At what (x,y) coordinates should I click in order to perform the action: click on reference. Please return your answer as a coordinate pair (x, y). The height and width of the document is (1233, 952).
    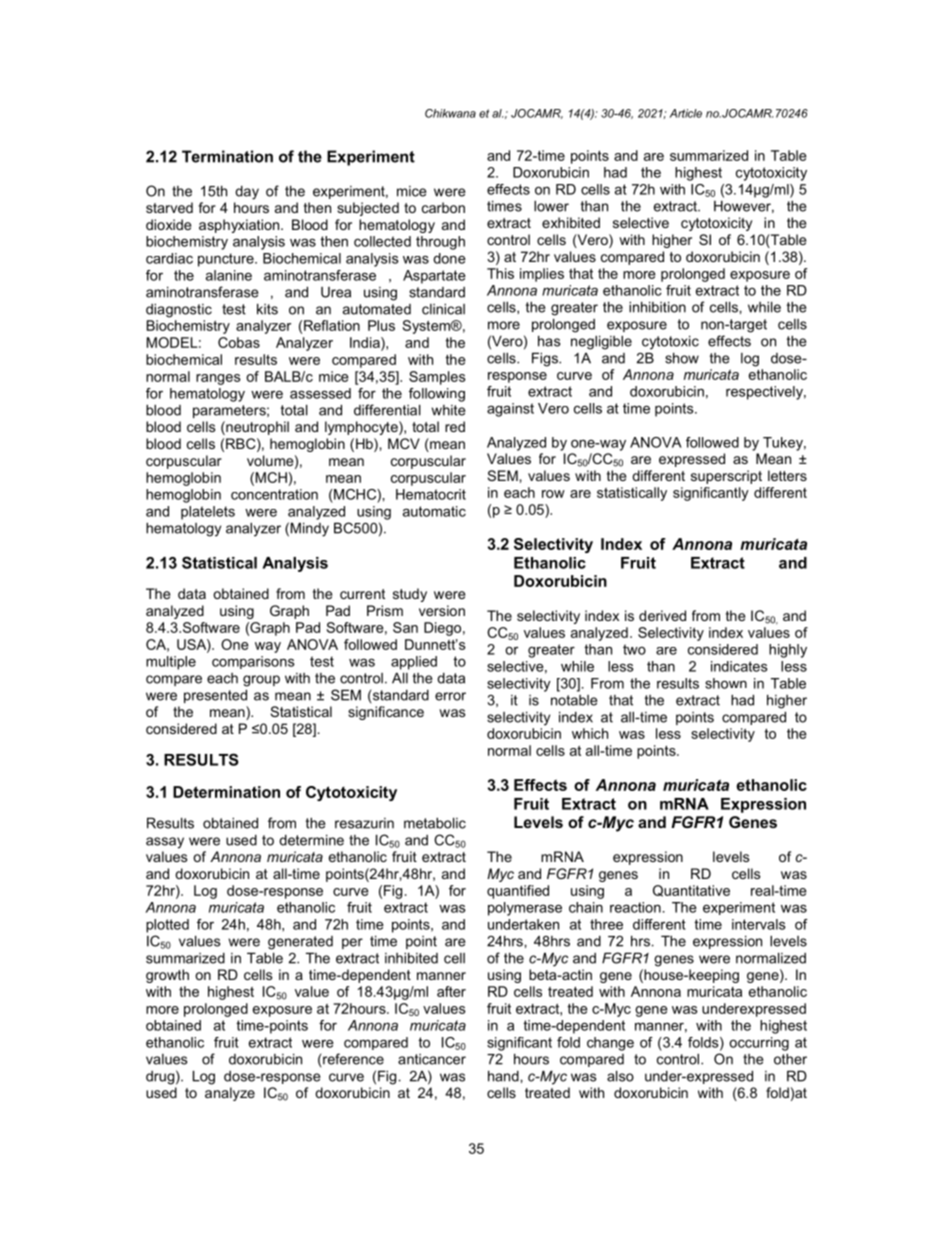
    Looking at the image, I should click on (353, 1059).
